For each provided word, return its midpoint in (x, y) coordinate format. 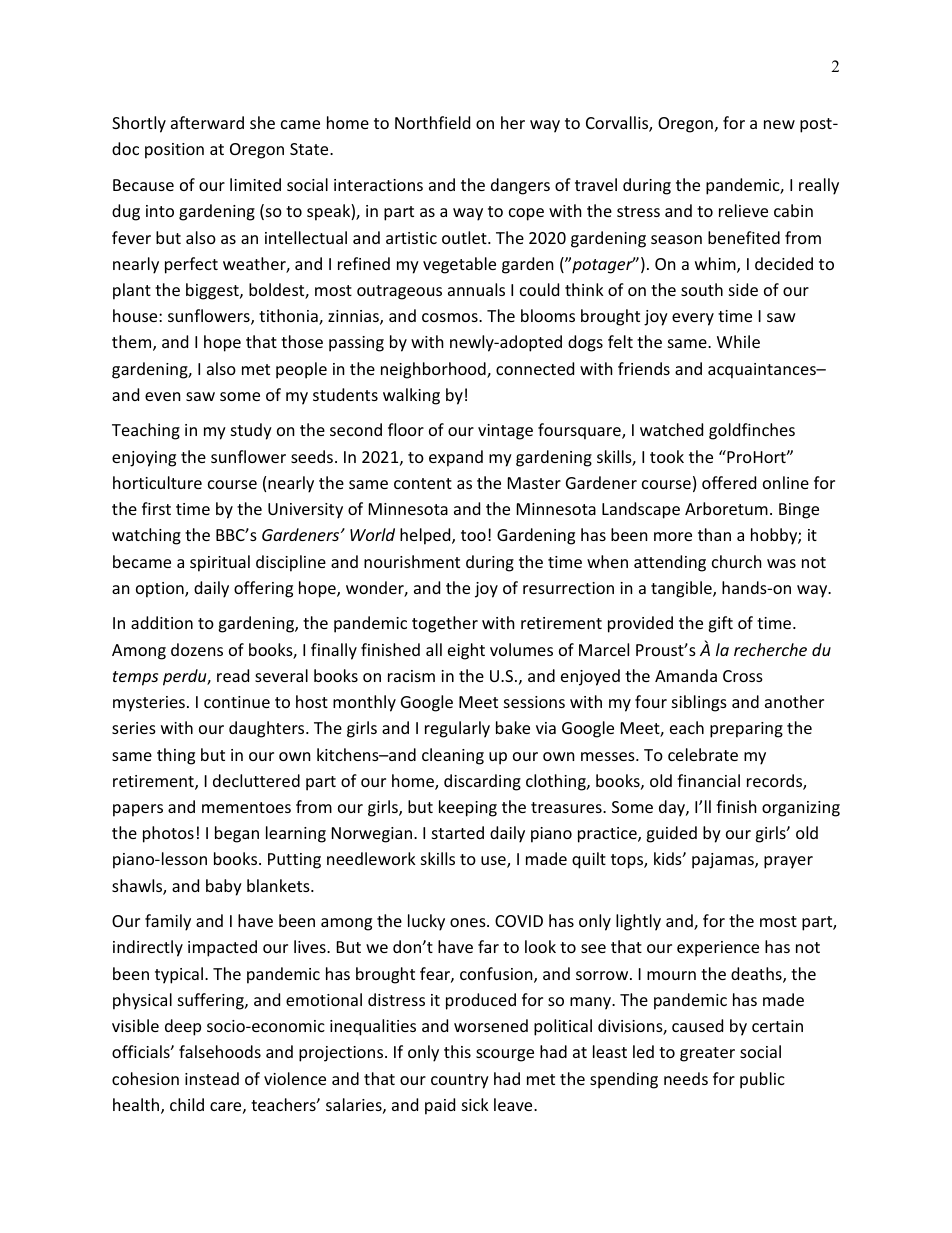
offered (729, 482)
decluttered (256, 780)
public (762, 1080)
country (460, 1081)
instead (212, 1078)
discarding (482, 782)
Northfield (432, 122)
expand (456, 458)
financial (708, 780)
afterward (207, 122)
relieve (743, 210)
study (251, 431)
